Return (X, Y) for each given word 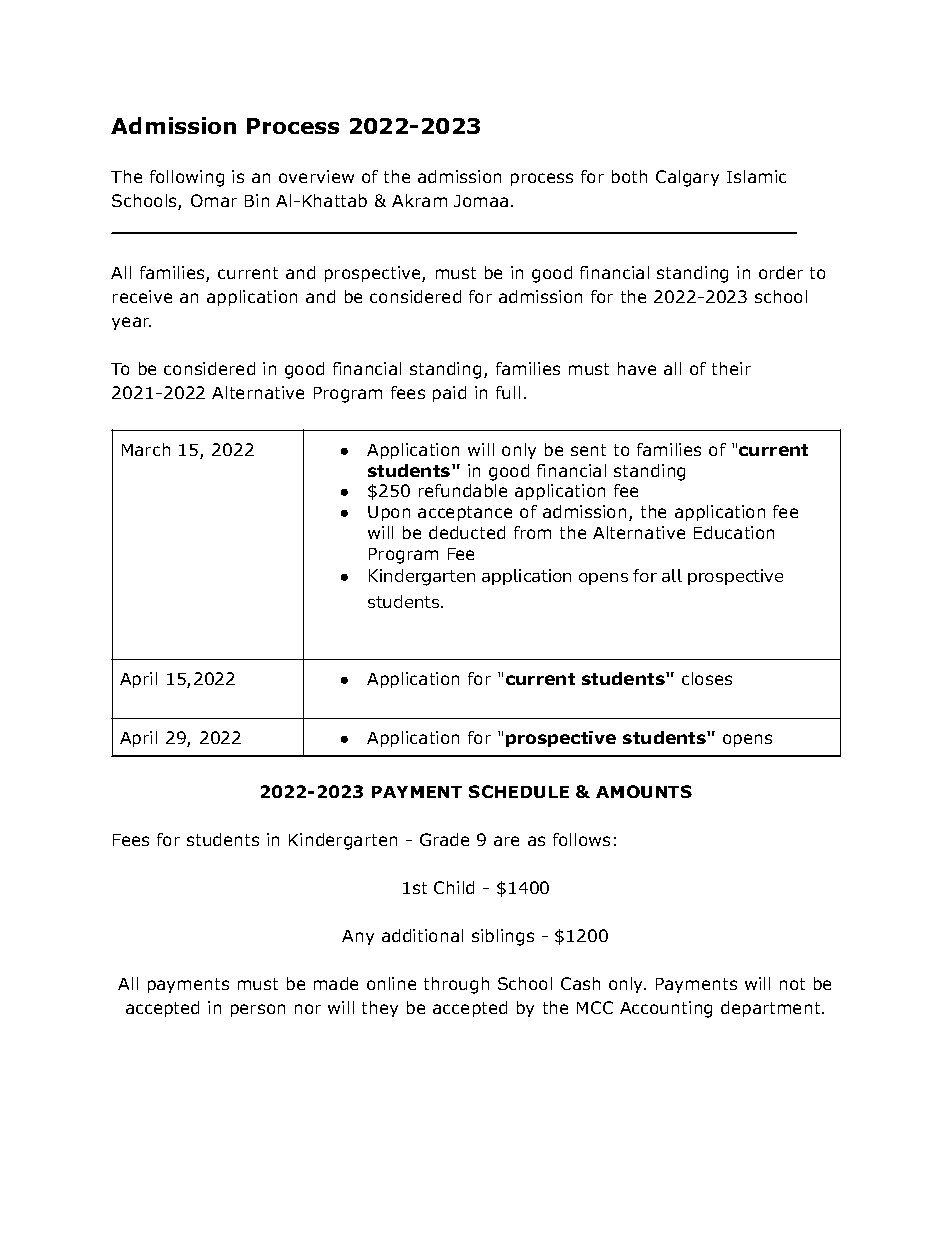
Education (734, 532)
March (146, 449)
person (258, 1010)
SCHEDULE (519, 791)
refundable (463, 490)
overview (316, 176)
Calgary (687, 178)
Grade (444, 839)
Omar (214, 200)
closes (707, 678)
